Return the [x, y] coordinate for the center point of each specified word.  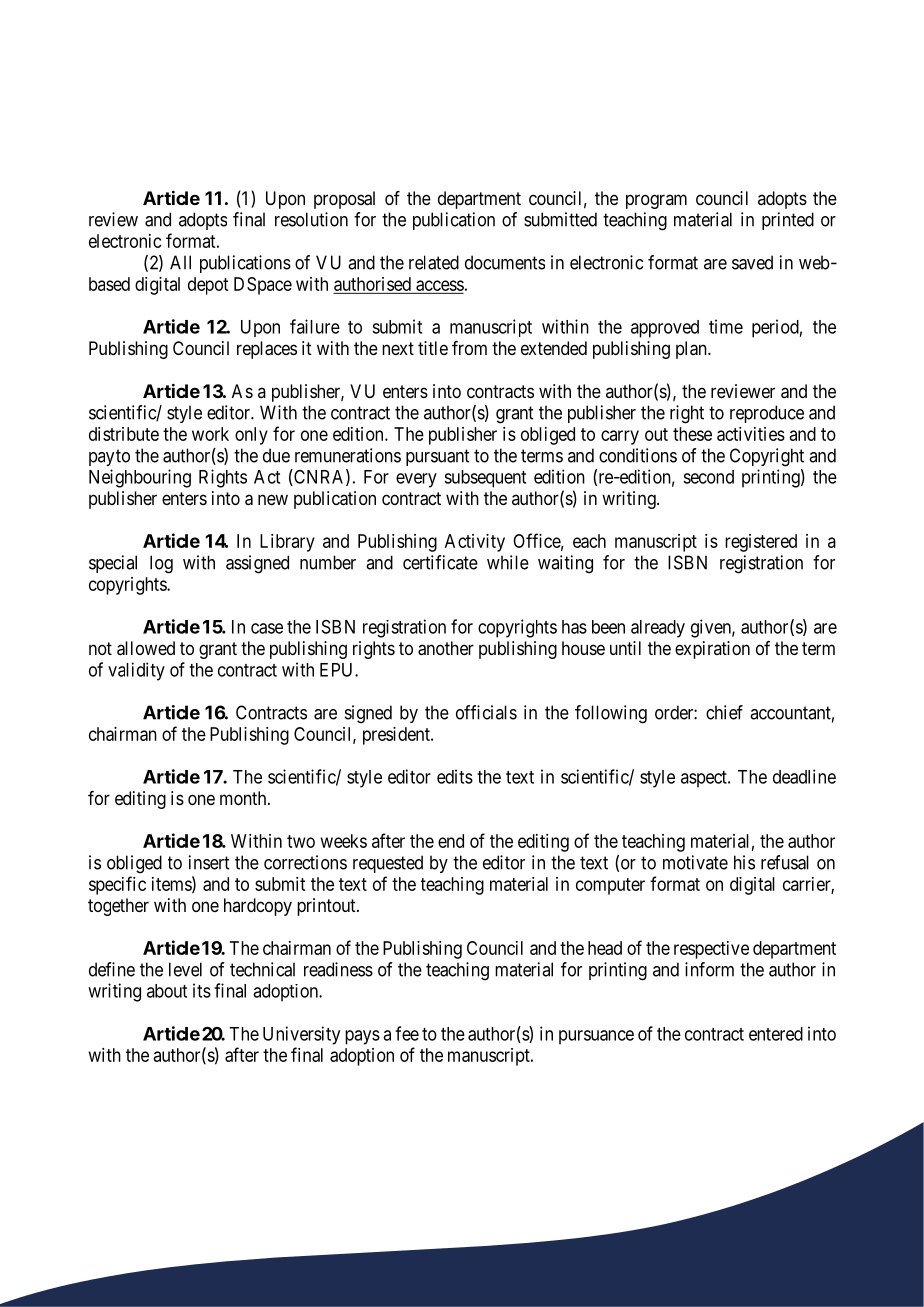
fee [407, 1033]
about [167, 991]
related [434, 262]
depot [208, 286]
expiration [712, 650]
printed [788, 221]
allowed [146, 648]
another [446, 648]
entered [776, 1034]
